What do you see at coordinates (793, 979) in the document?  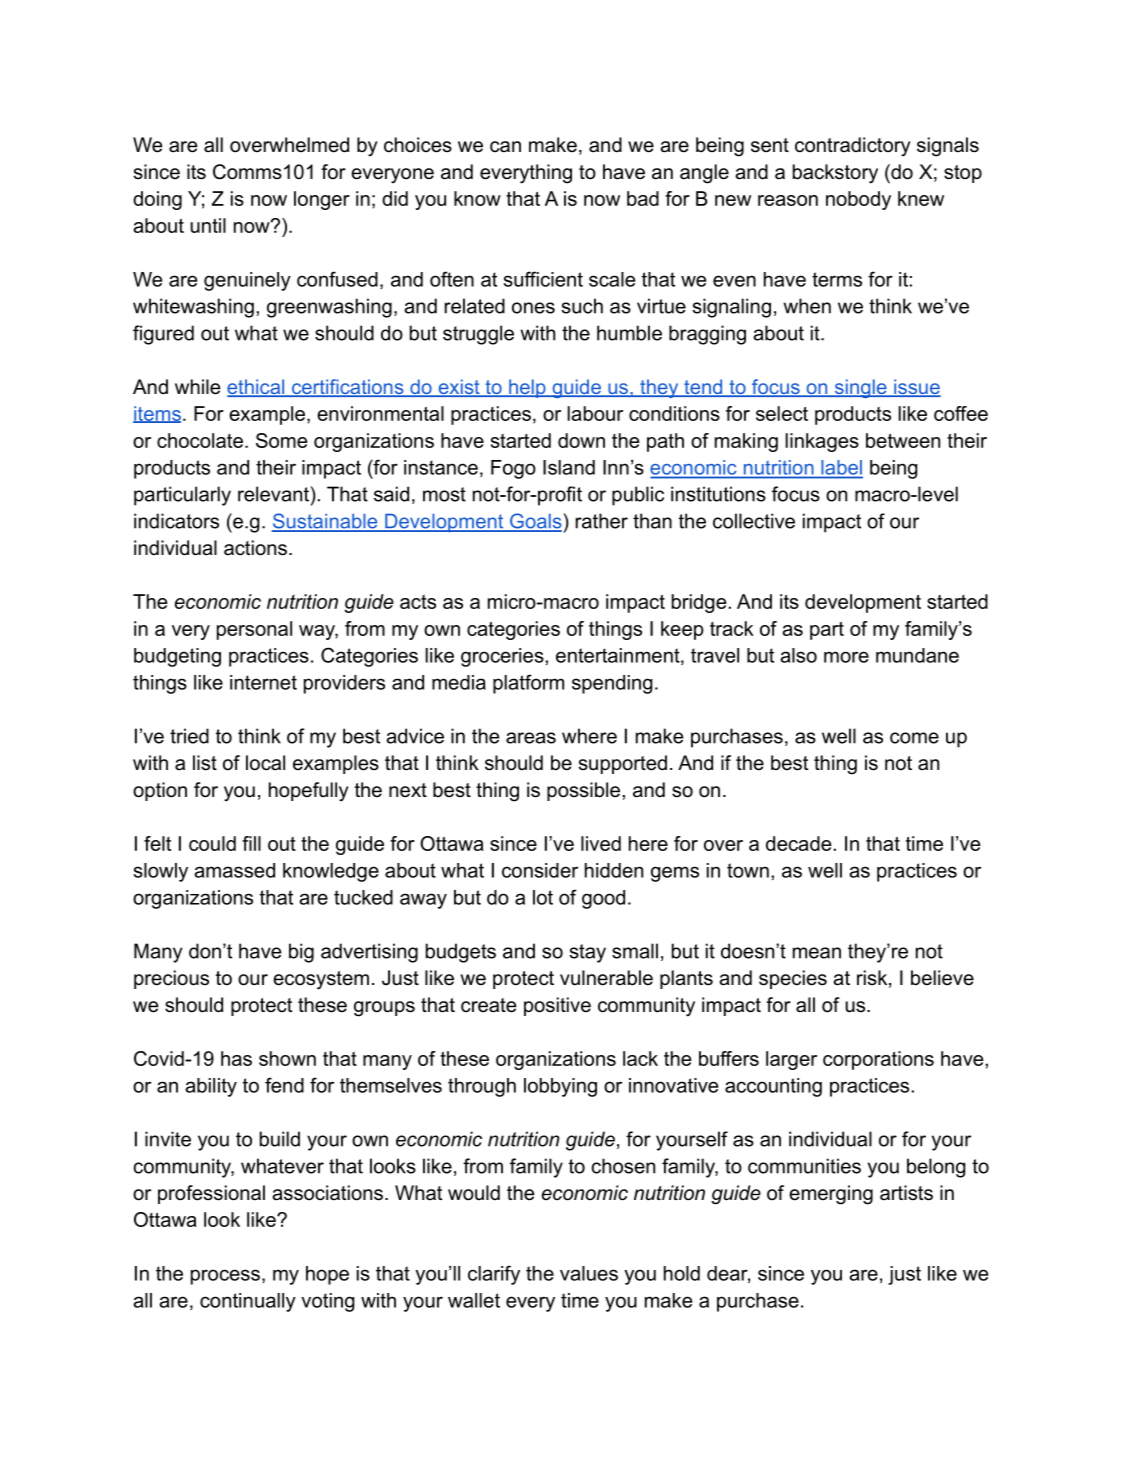 I see `species` at bounding box center [793, 979].
